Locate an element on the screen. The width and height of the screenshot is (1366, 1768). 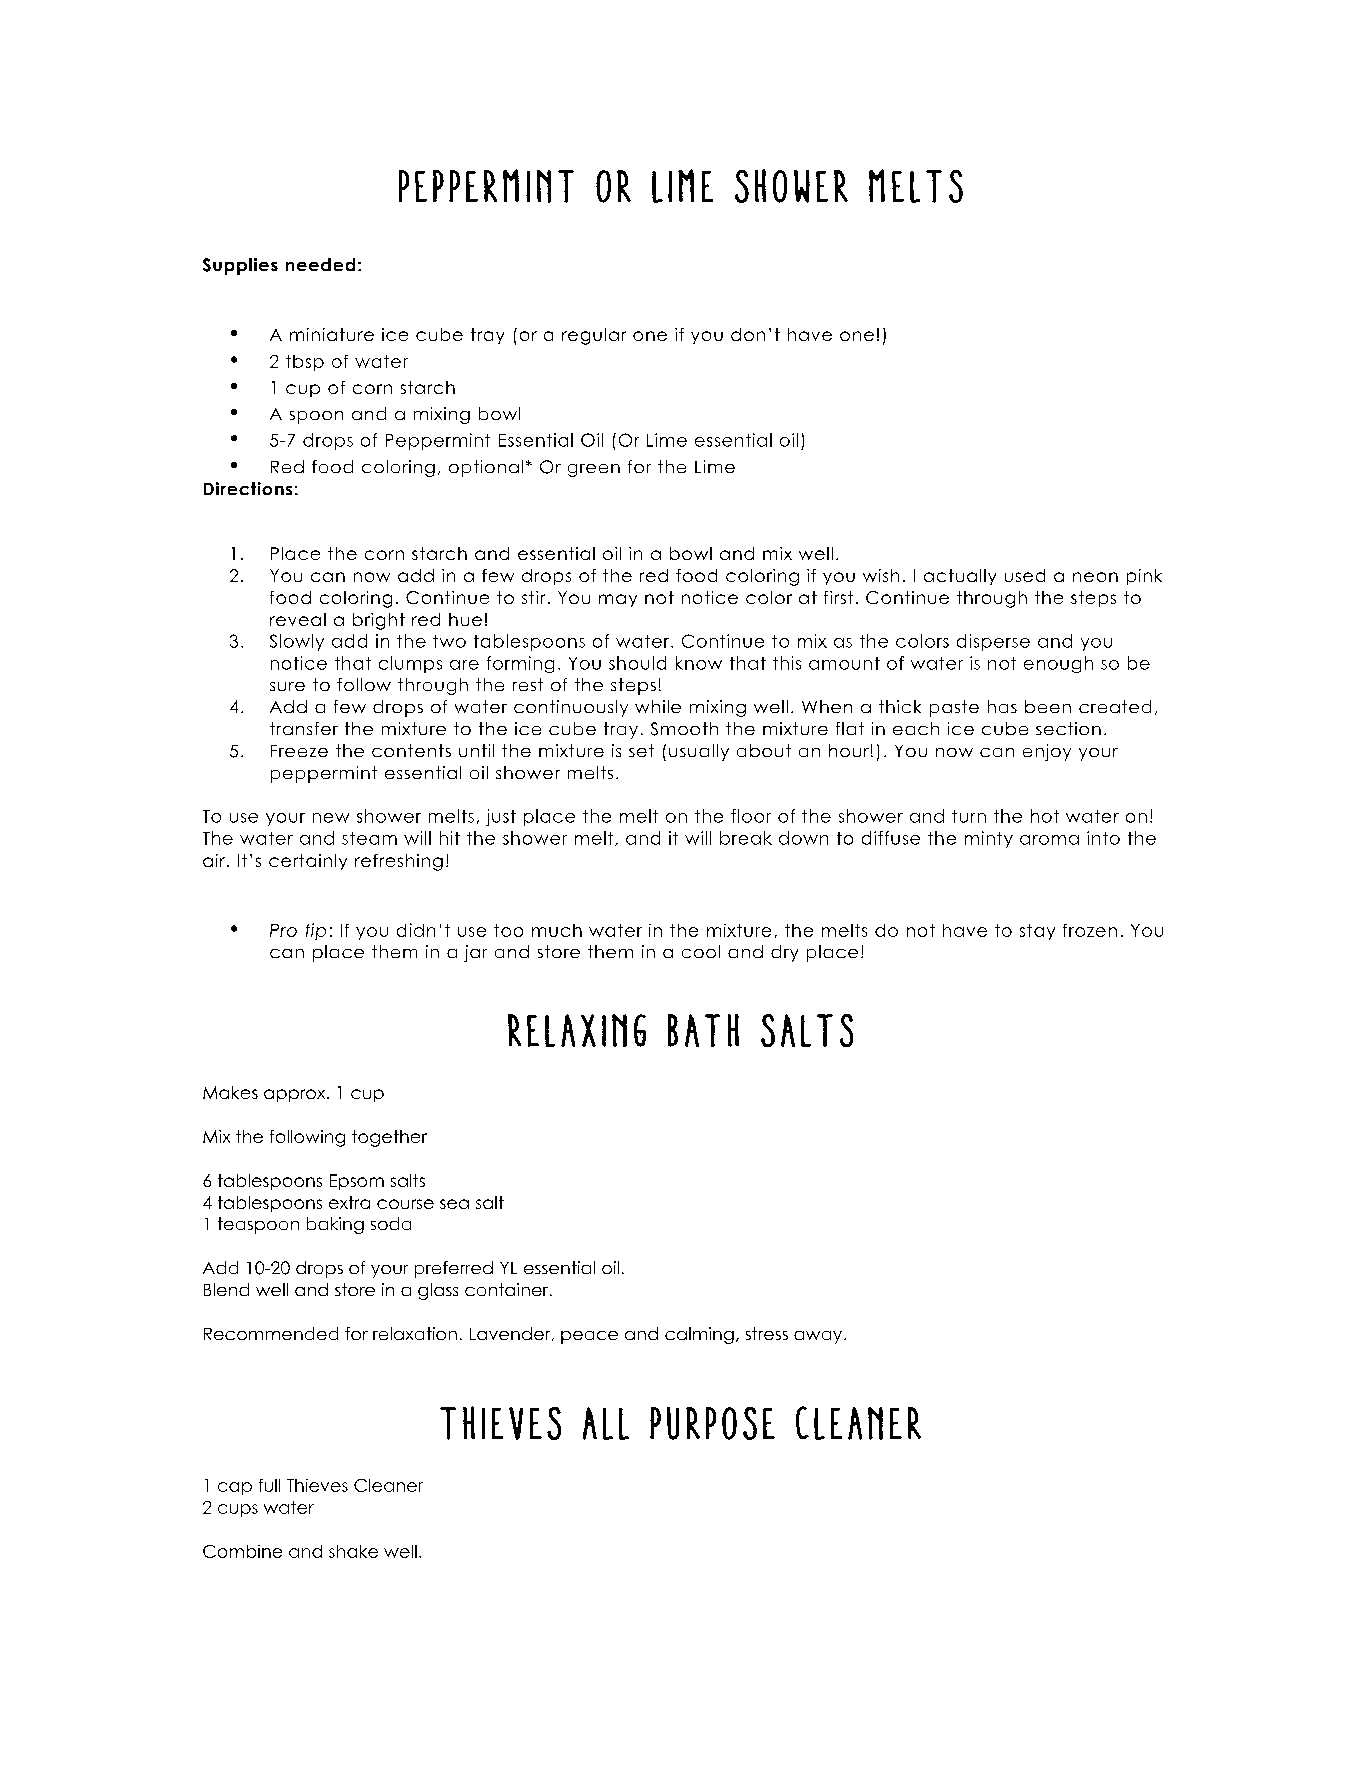
while is located at coordinates (658, 706).
